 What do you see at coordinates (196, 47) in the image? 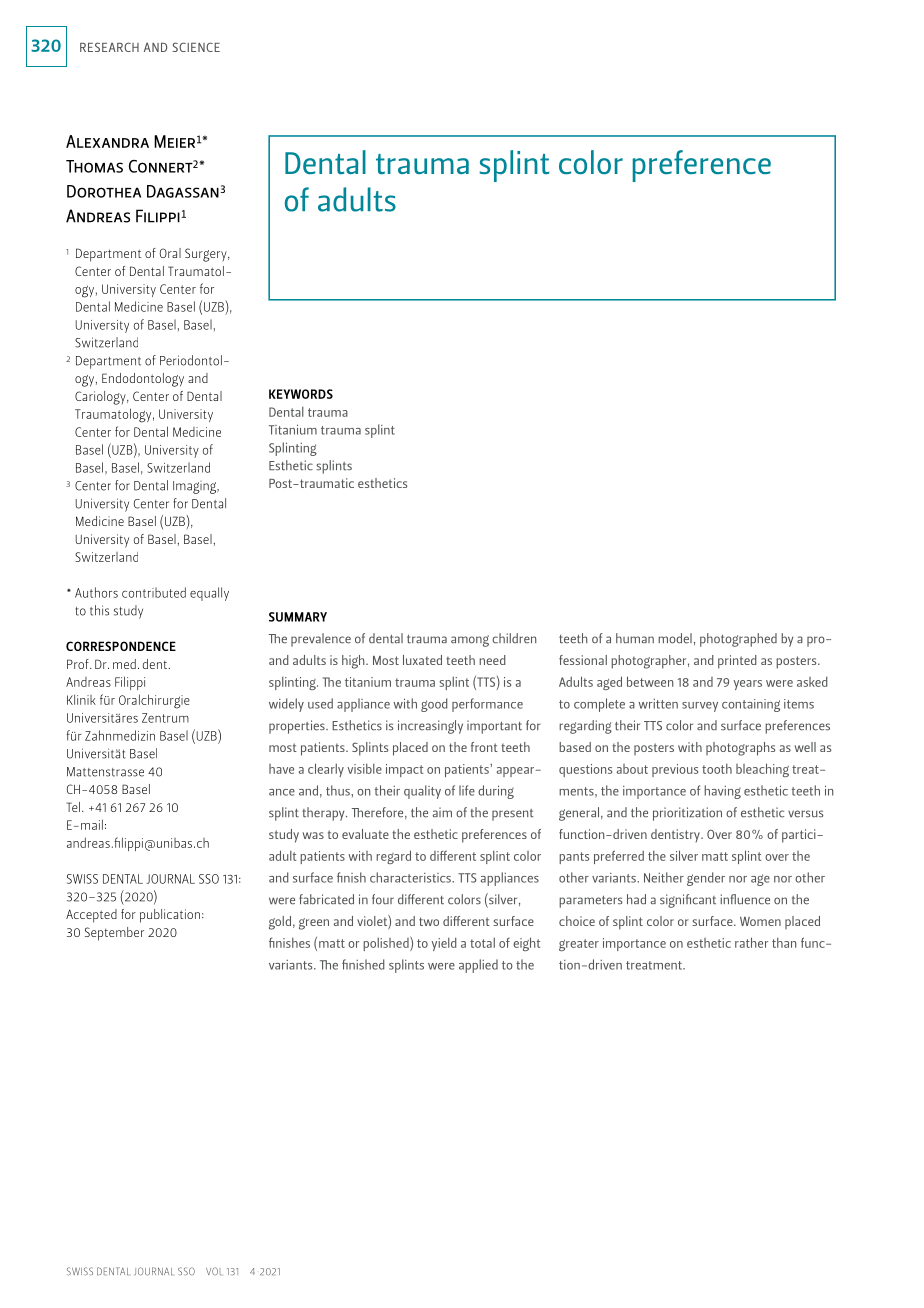
I see `SCIENCE` at bounding box center [196, 47].
